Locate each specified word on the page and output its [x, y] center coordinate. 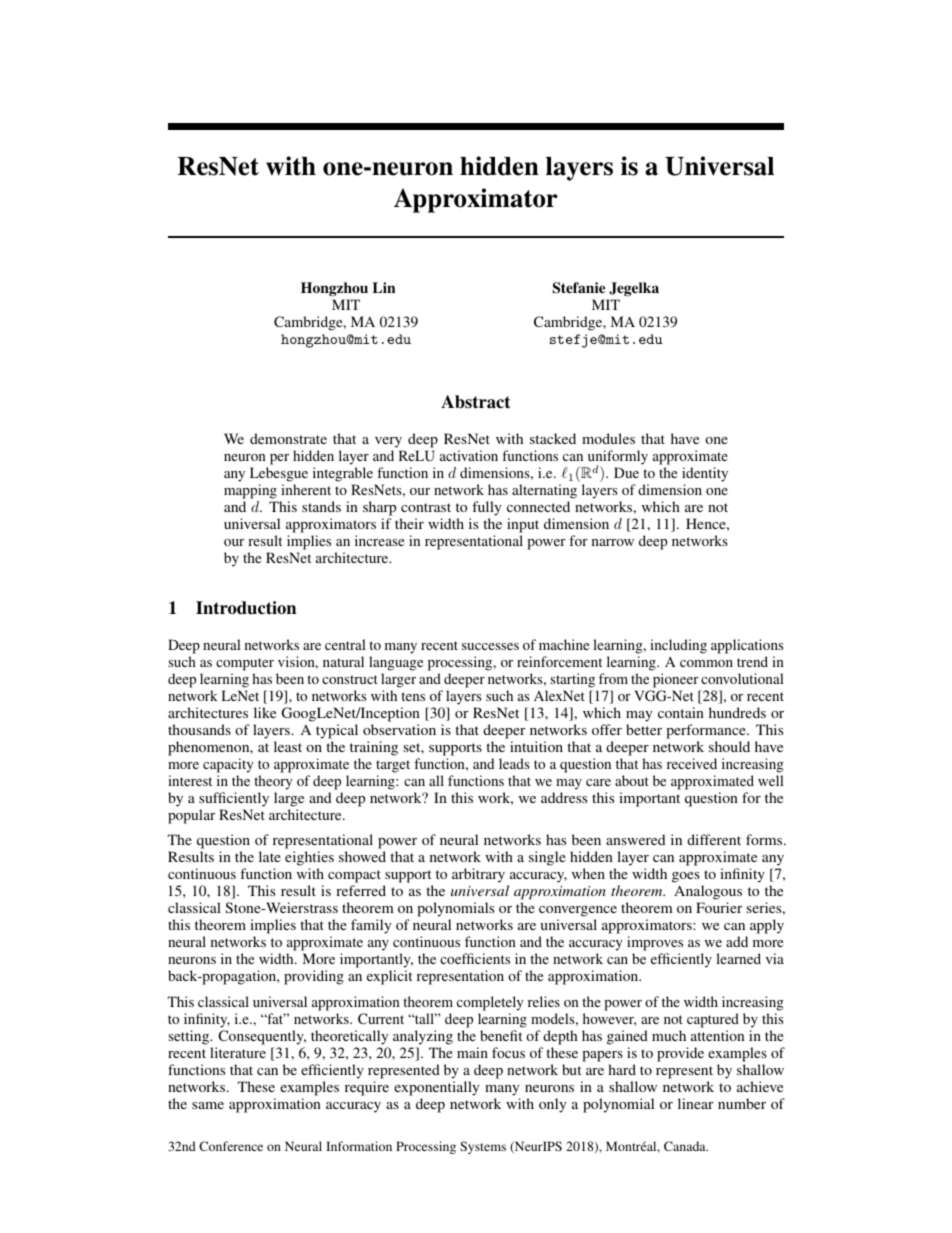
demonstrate [288, 438]
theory [273, 782]
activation [469, 455]
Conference [231, 1146]
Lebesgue [279, 476]
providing [314, 977]
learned [738, 958]
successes [490, 646]
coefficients [475, 958]
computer [245, 664]
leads [514, 763]
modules [608, 438]
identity [705, 476]
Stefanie [578, 288]
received [692, 763]
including [678, 646]
